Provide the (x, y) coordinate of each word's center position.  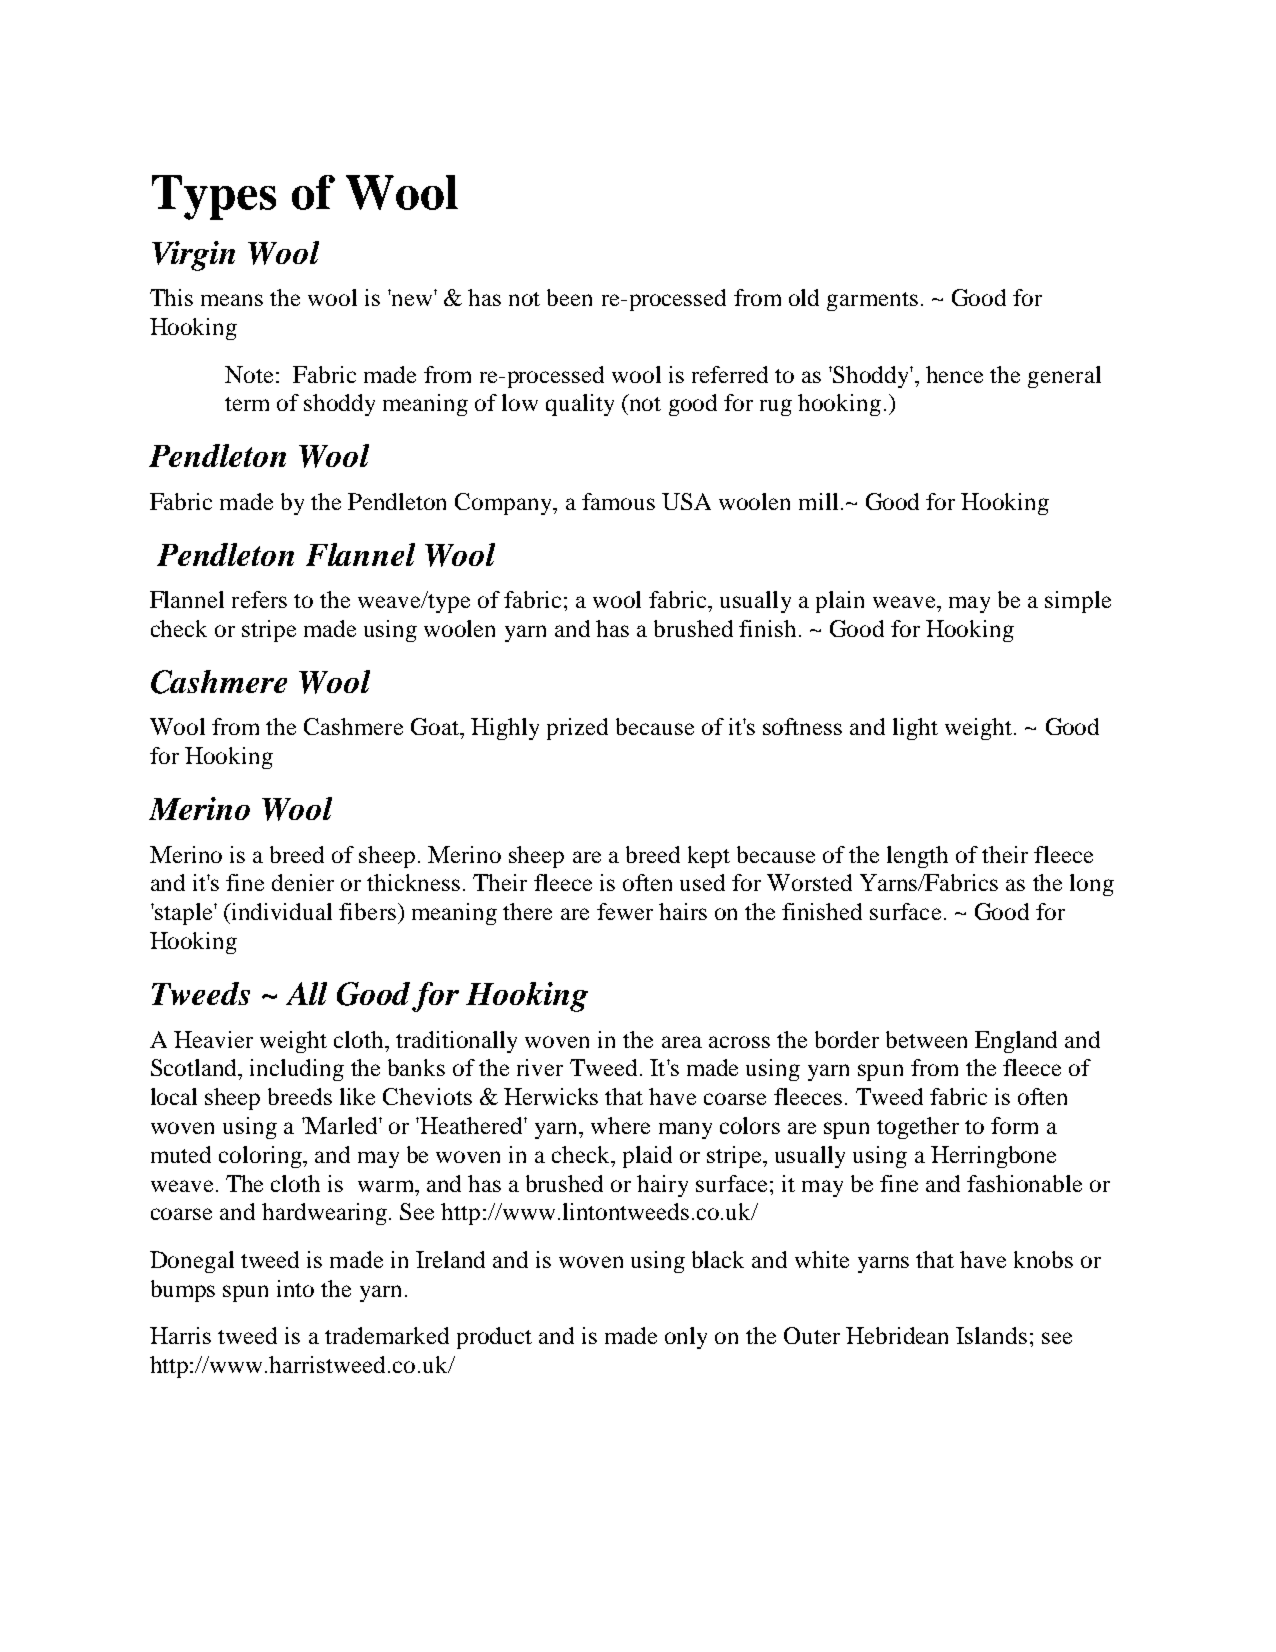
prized (577, 729)
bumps (183, 1291)
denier (303, 882)
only (686, 1338)
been (569, 297)
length (917, 857)
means (232, 300)
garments (872, 301)
